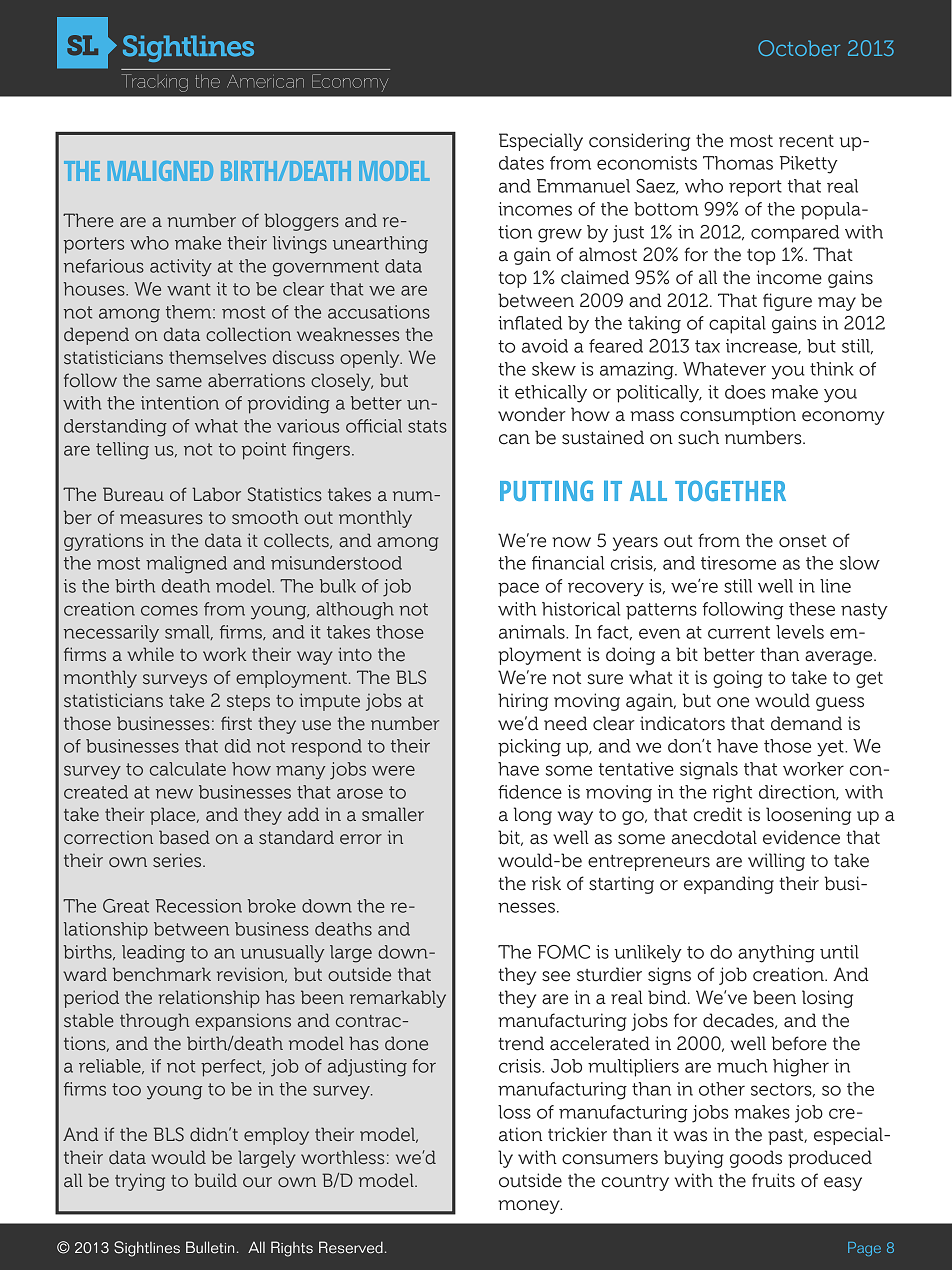 The width and height of the screenshot is (952, 1270). I want to click on long, so click(533, 816).
